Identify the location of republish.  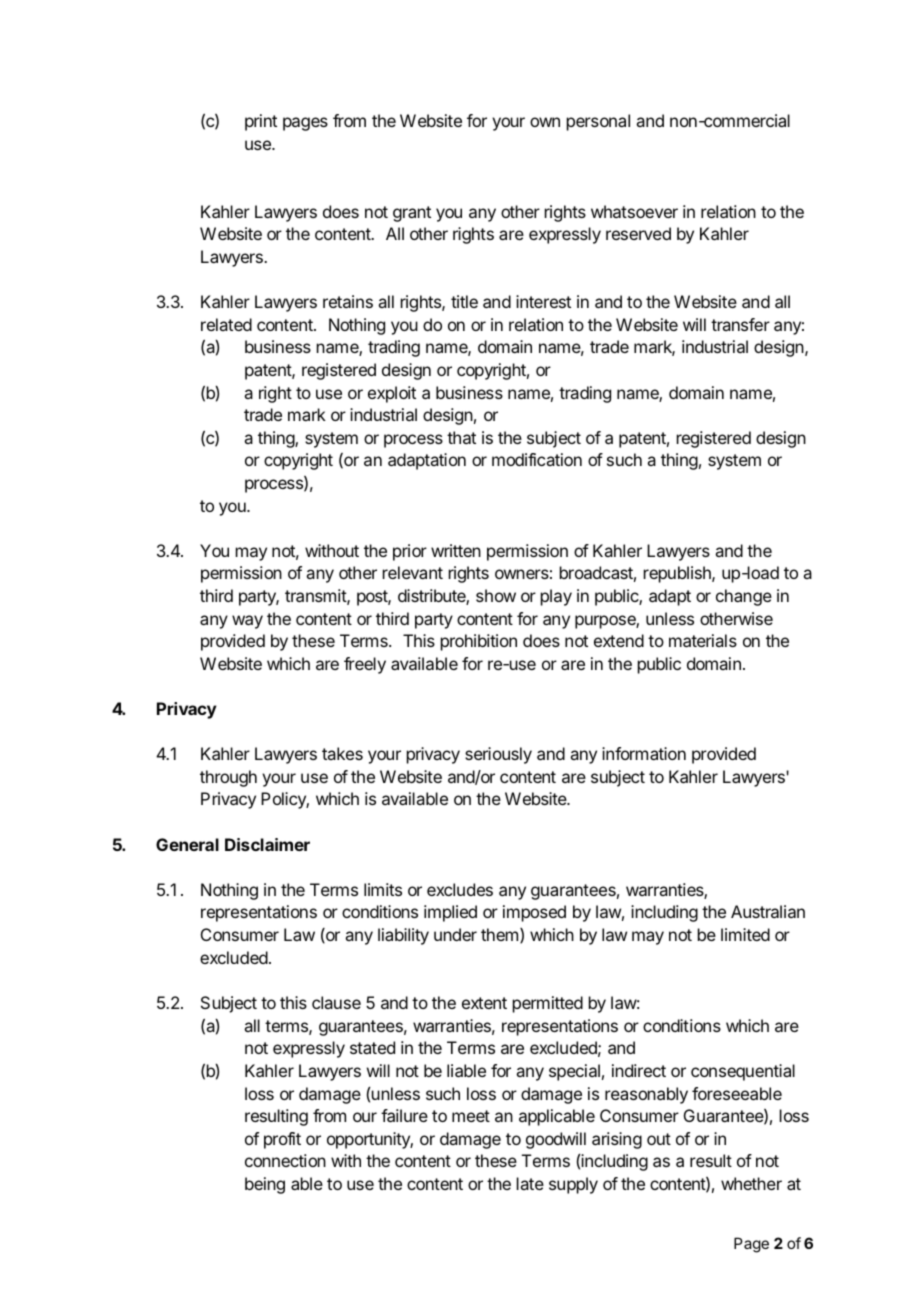
(678, 574).
